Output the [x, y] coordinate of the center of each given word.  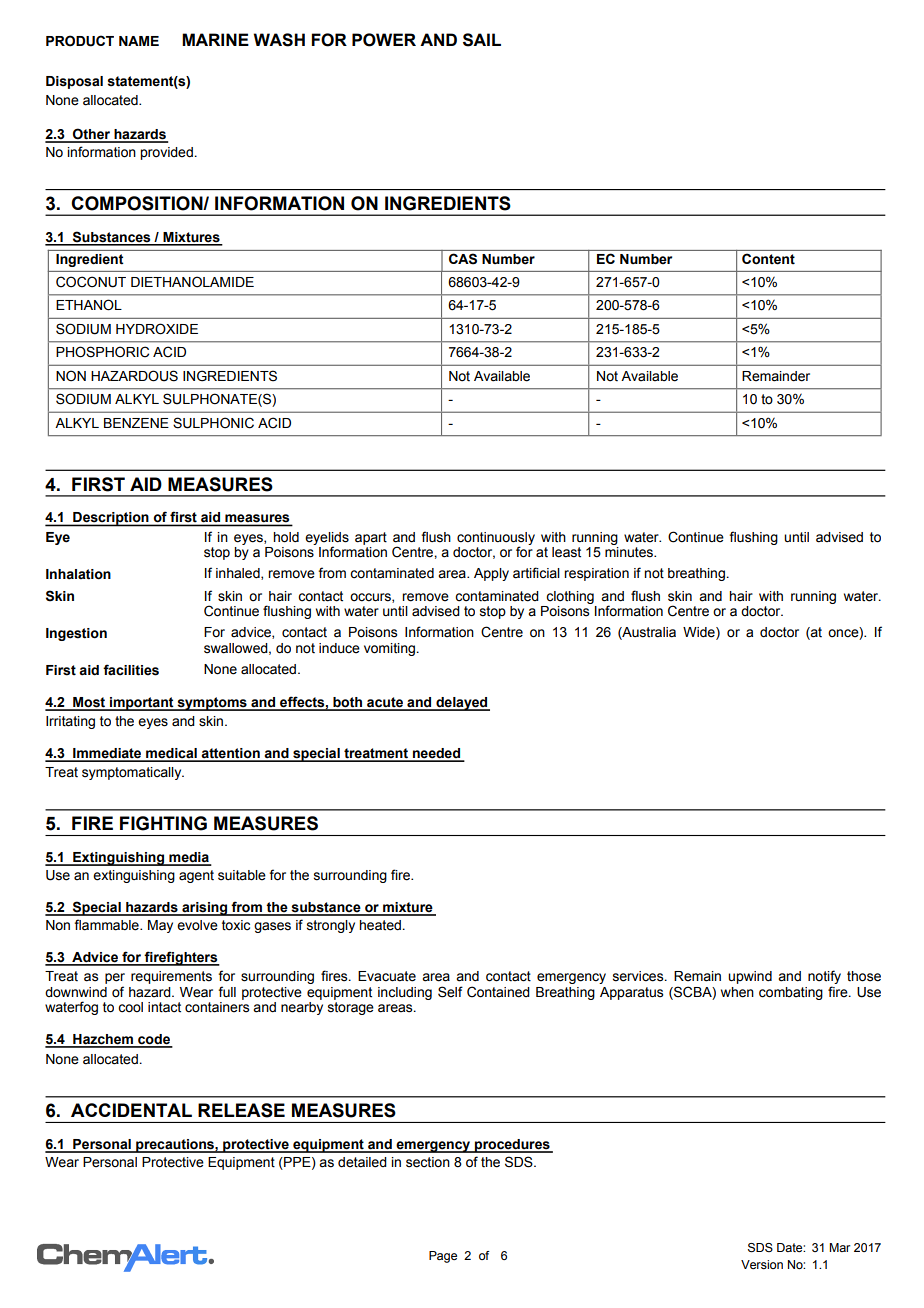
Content [768, 259]
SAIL [482, 40]
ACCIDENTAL [131, 1110]
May [160, 926]
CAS [463, 258]
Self [450, 992]
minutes [630, 551]
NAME [139, 41]
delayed [462, 704]
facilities [131, 670]
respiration [596, 574]
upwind [750, 977]
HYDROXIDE [157, 329]
